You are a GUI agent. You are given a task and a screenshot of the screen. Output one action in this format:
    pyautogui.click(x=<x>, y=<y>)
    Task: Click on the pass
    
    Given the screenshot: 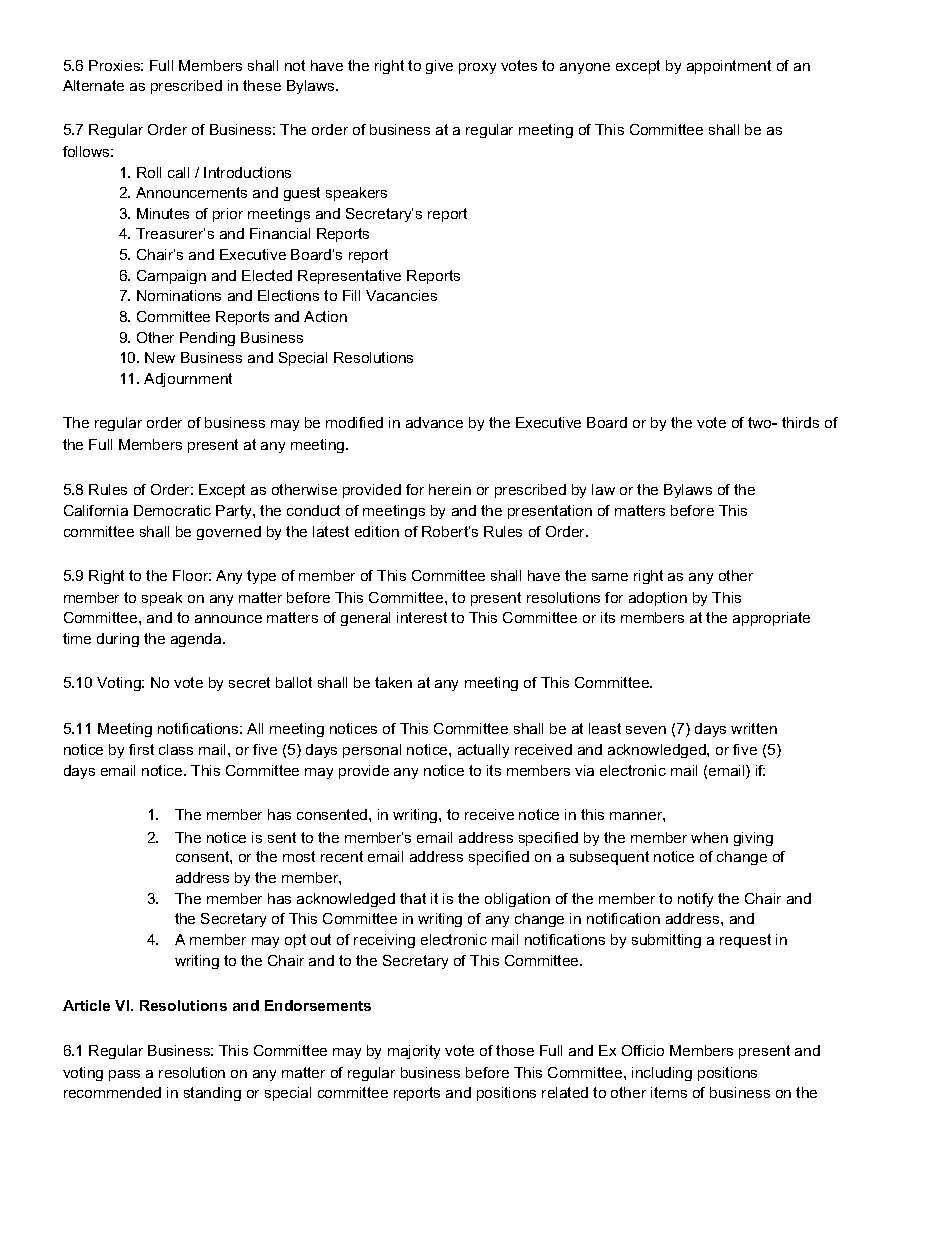 What is the action you would take?
    pyautogui.click(x=124, y=1075)
